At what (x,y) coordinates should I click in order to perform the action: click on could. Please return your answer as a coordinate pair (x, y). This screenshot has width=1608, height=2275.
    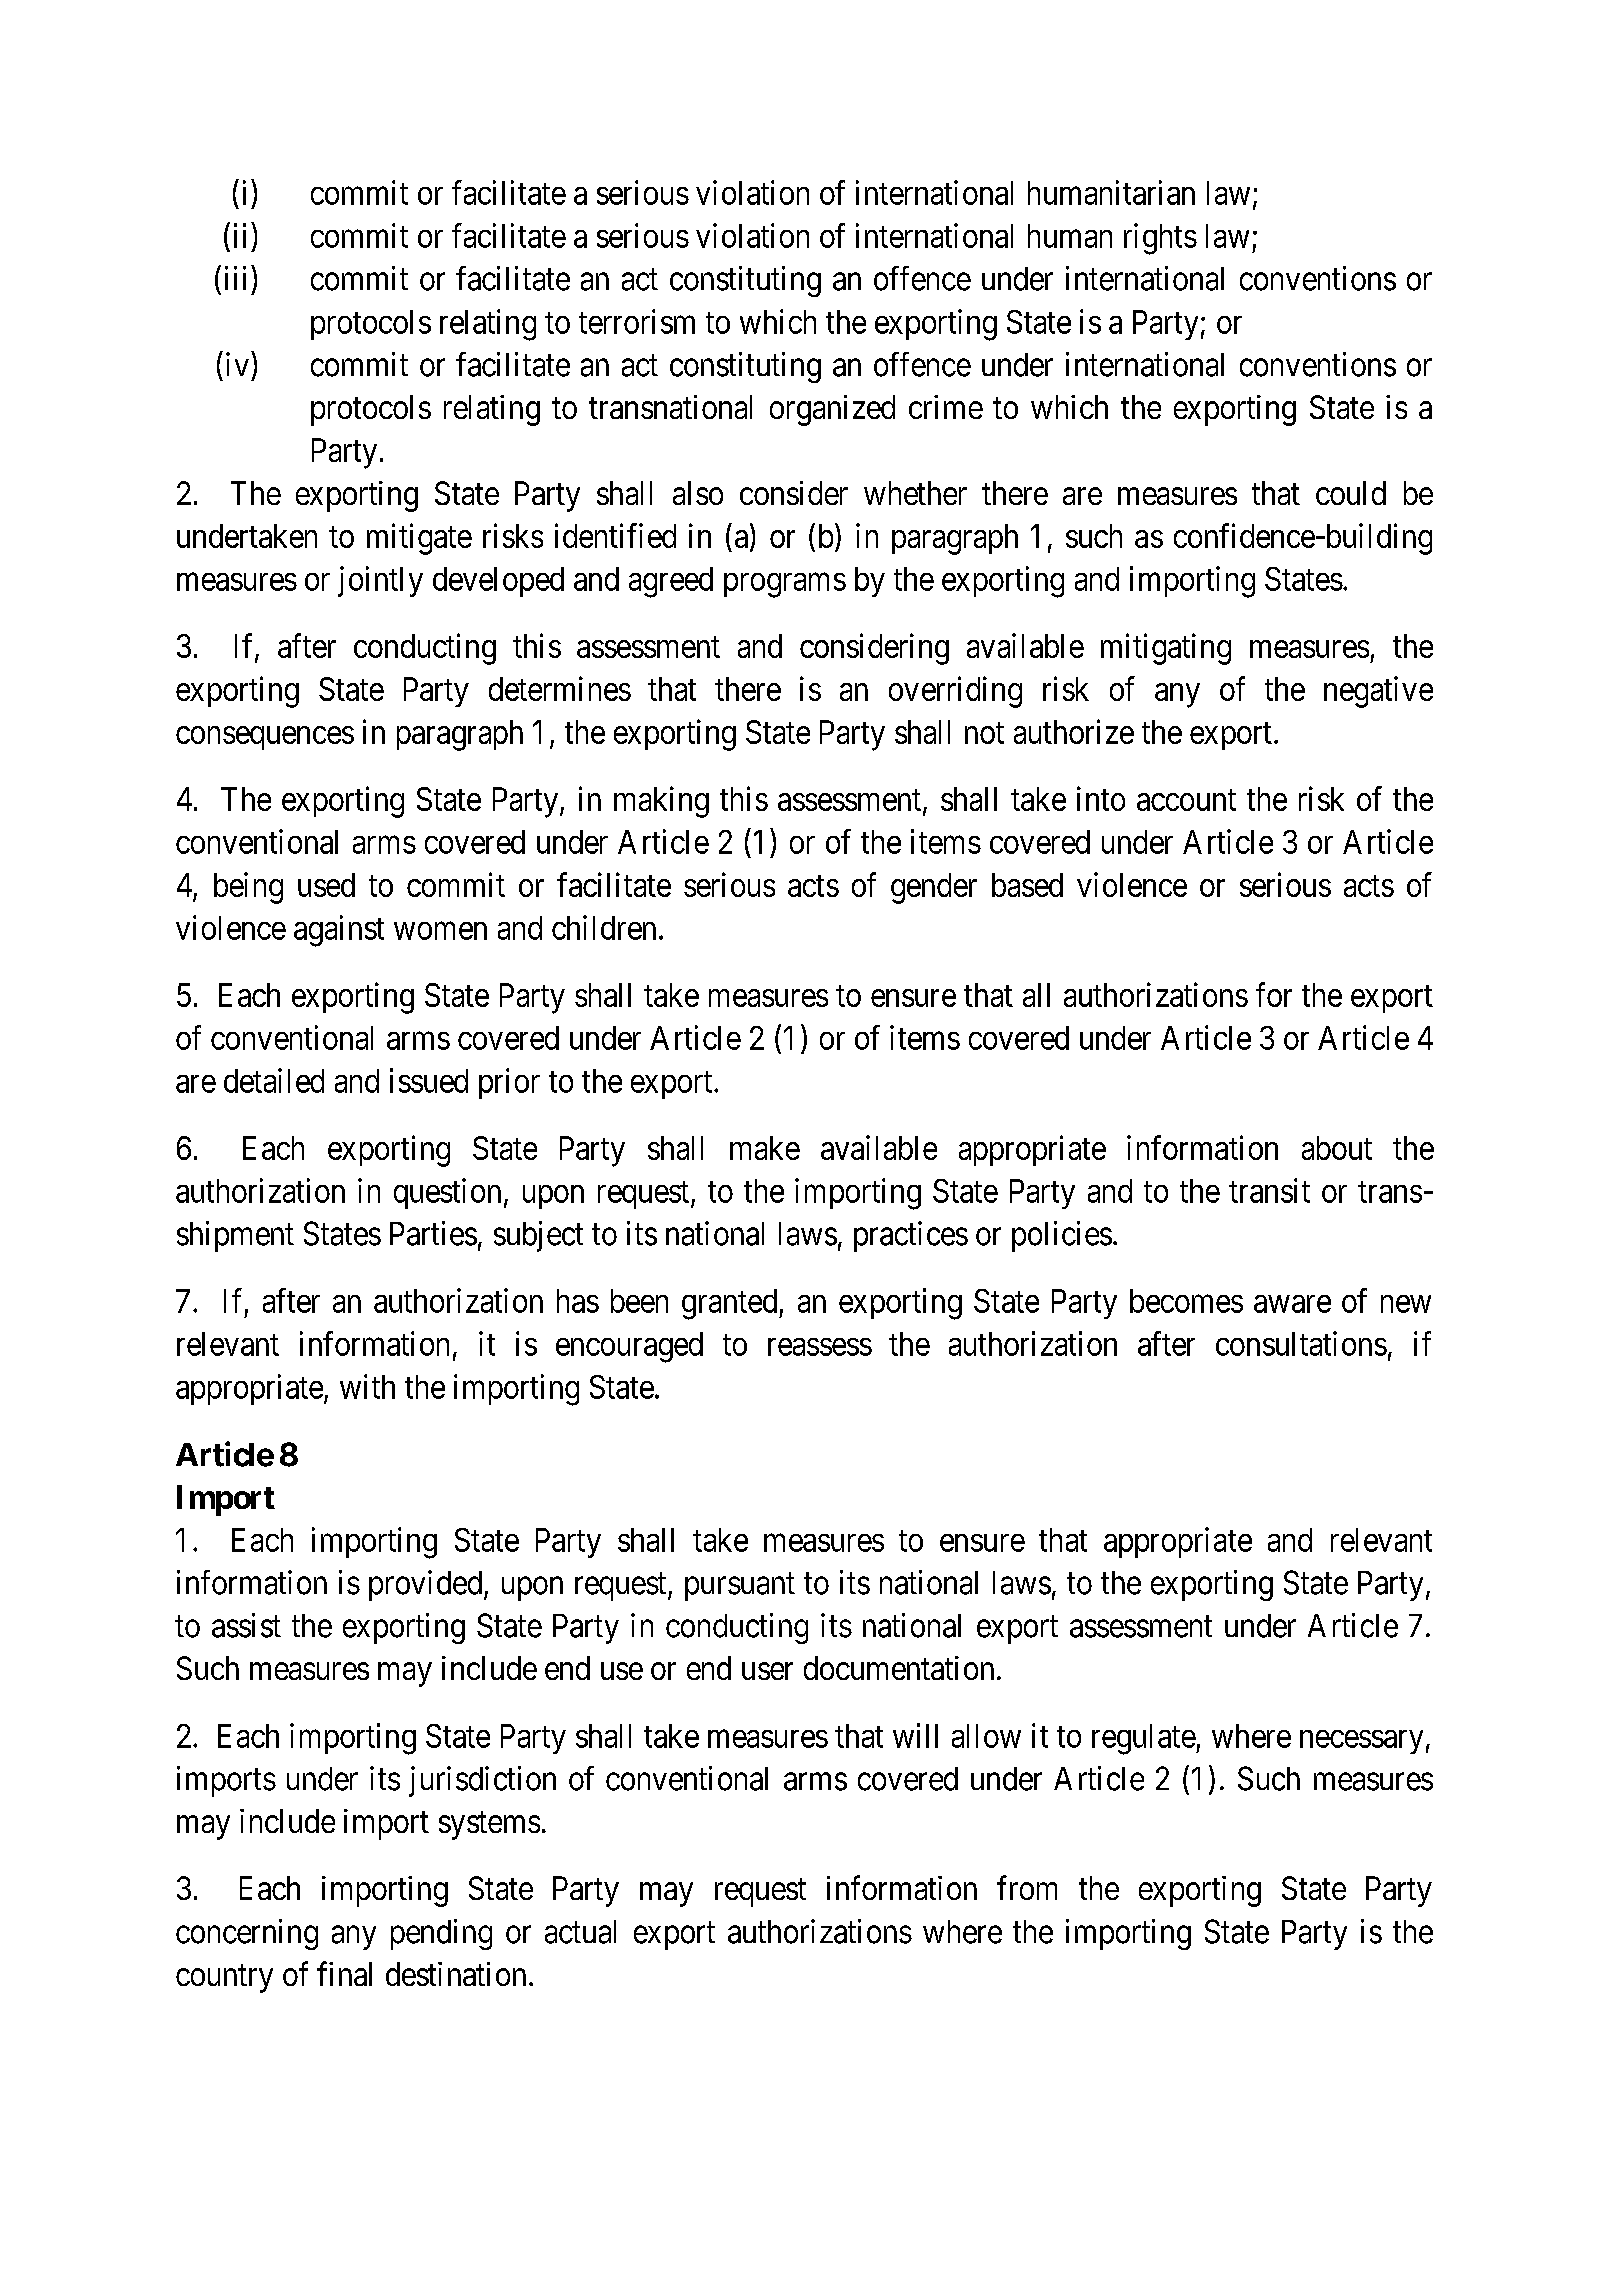
    Looking at the image, I should click on (1351, 493).
